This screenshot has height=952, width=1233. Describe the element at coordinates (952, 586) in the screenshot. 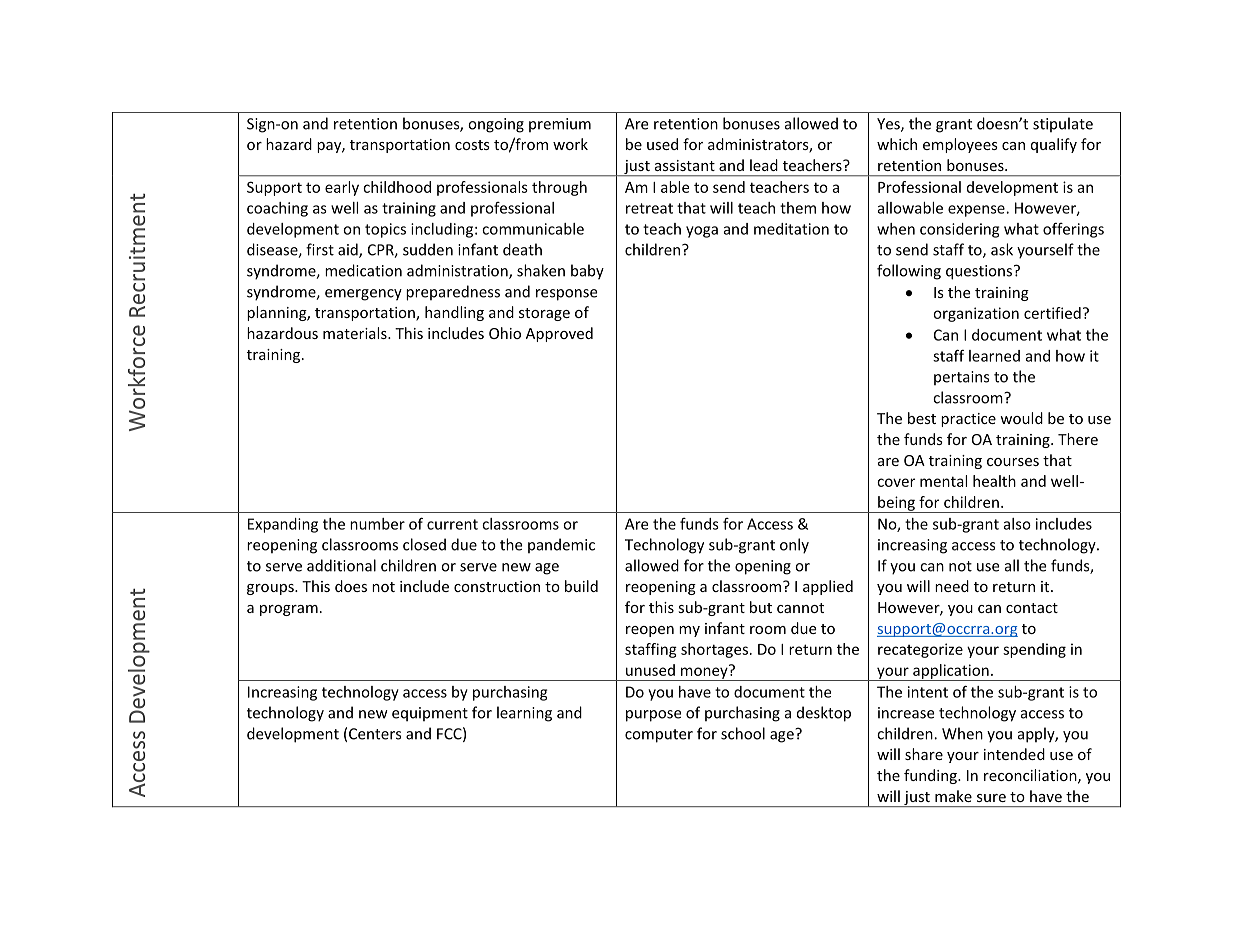

I see `need` at that location.
